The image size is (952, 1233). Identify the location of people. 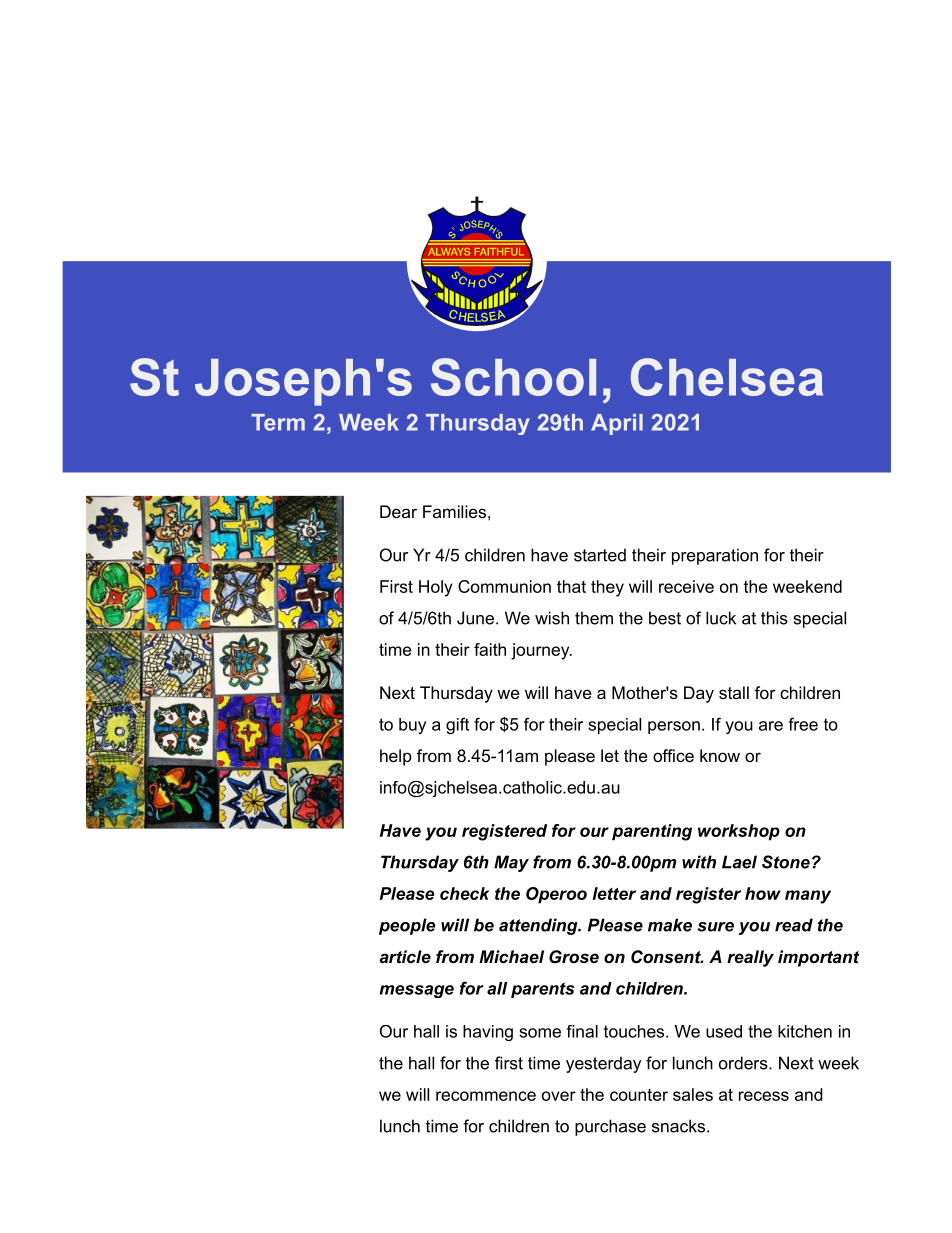
(407, 926).
